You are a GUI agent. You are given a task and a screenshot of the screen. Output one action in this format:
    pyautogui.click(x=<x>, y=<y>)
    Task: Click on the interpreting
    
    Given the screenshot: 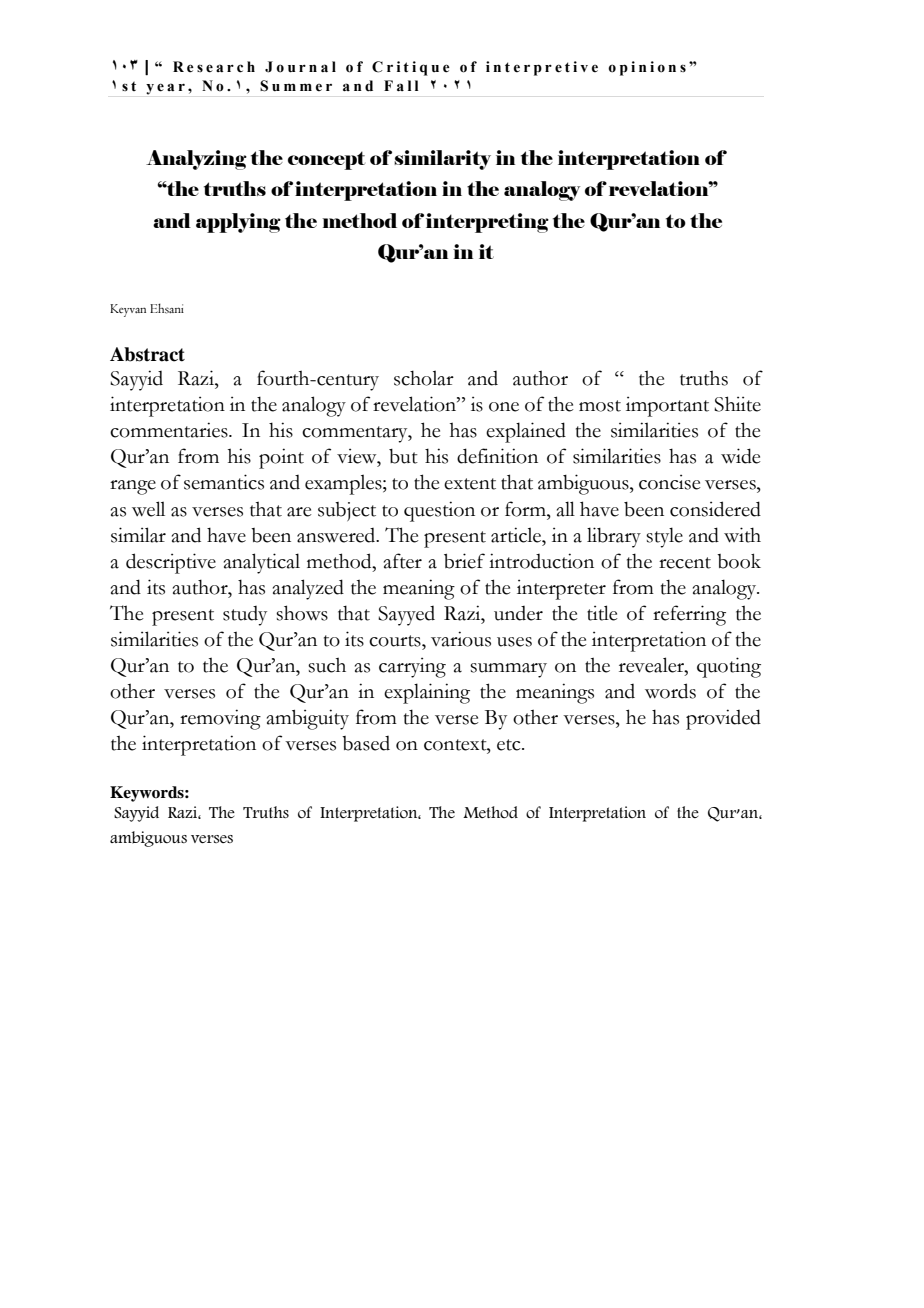 What is the action you would take?
    pyautogui.click(x=487, y=223)
